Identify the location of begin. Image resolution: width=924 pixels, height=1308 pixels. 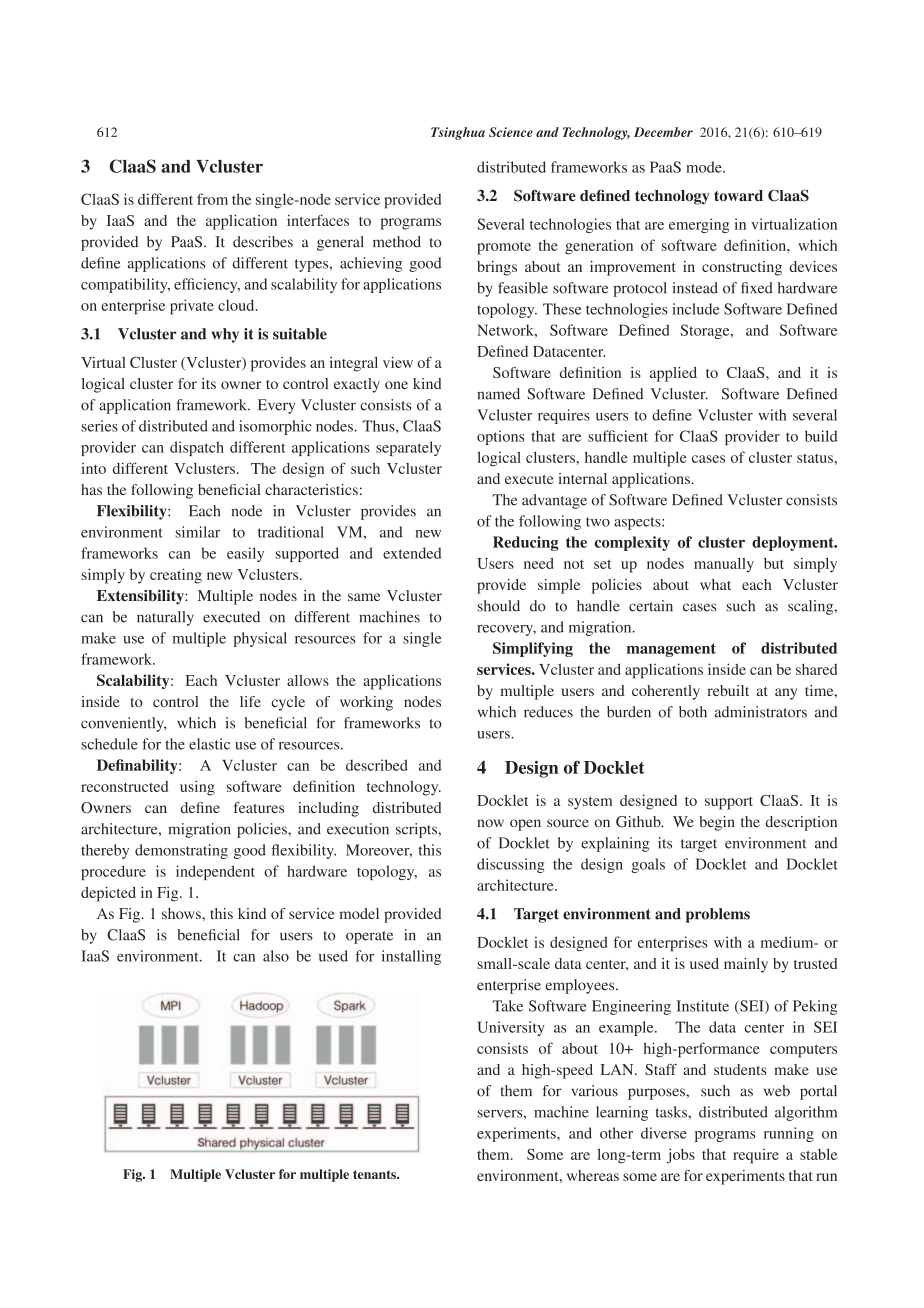
(717, 823).
